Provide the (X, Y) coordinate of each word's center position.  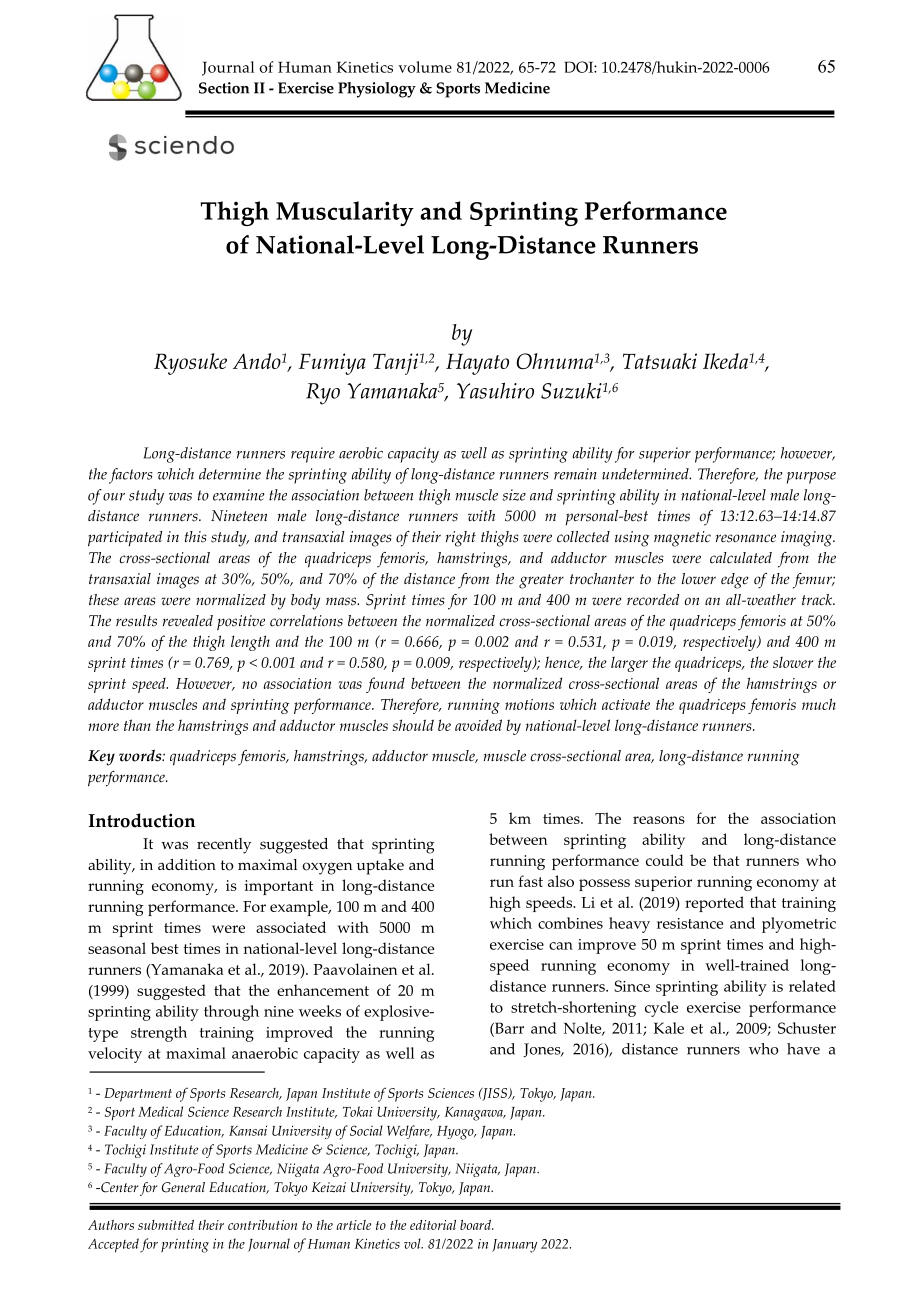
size (514, 495)
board (477, 1225)
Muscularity (345, 213)
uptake (380, 867)
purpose (811, 478)
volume (425, 67)
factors (131, 476)
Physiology (377, 90)
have (803, 1049)
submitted (166, 1225)
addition (187, 865)
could (665, 860)
